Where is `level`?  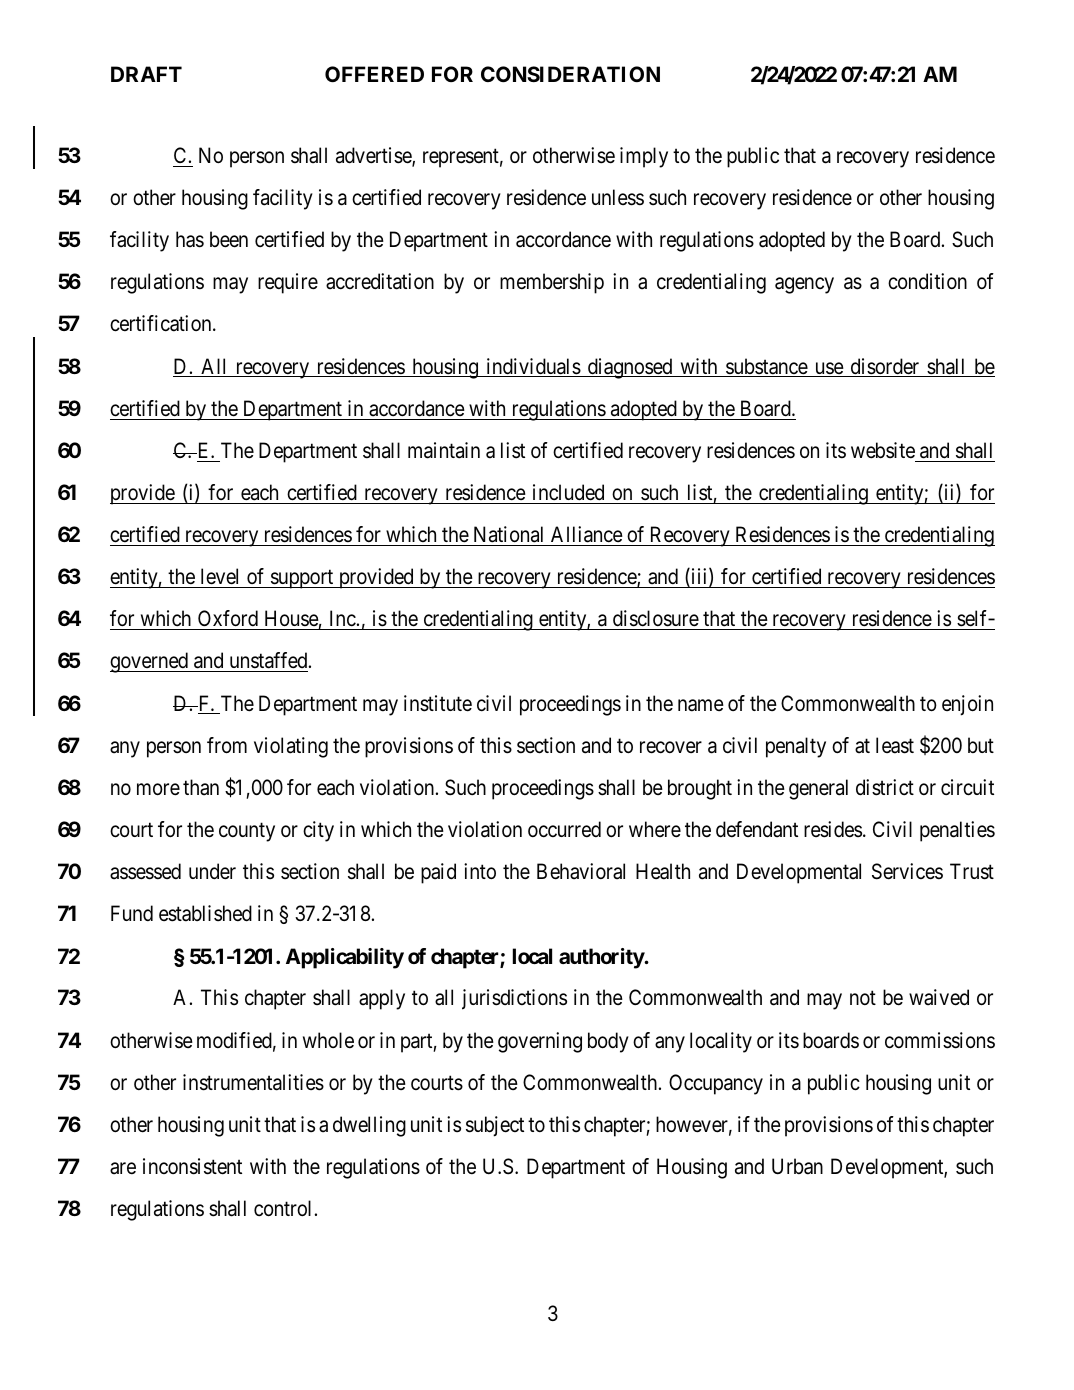
level is located at coordinates (219, 576).
